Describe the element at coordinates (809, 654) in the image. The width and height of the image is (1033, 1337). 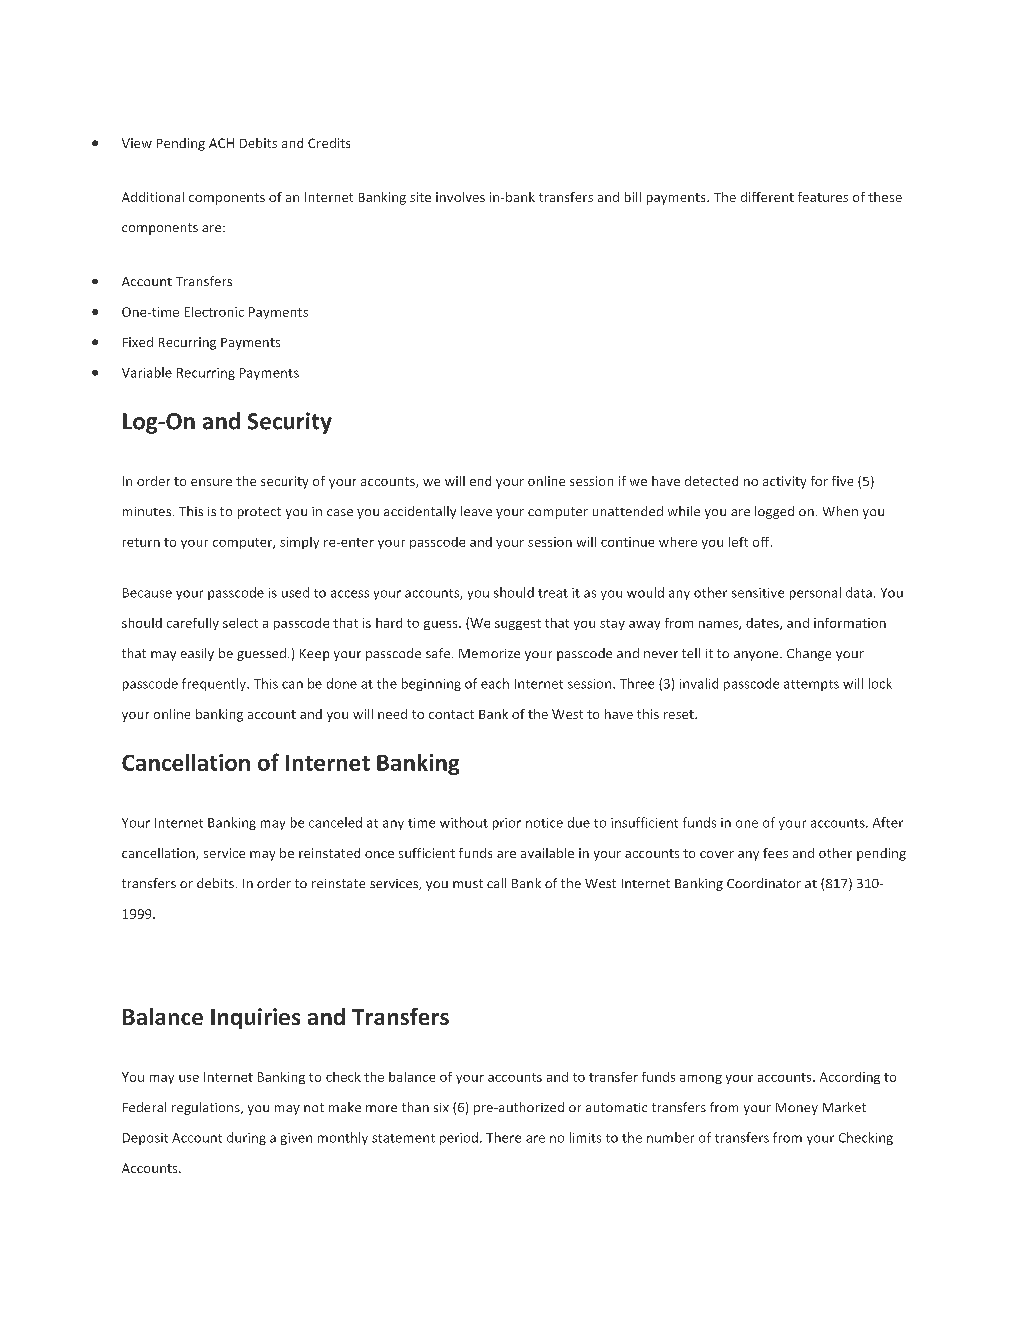
I see `Change` at that location.
